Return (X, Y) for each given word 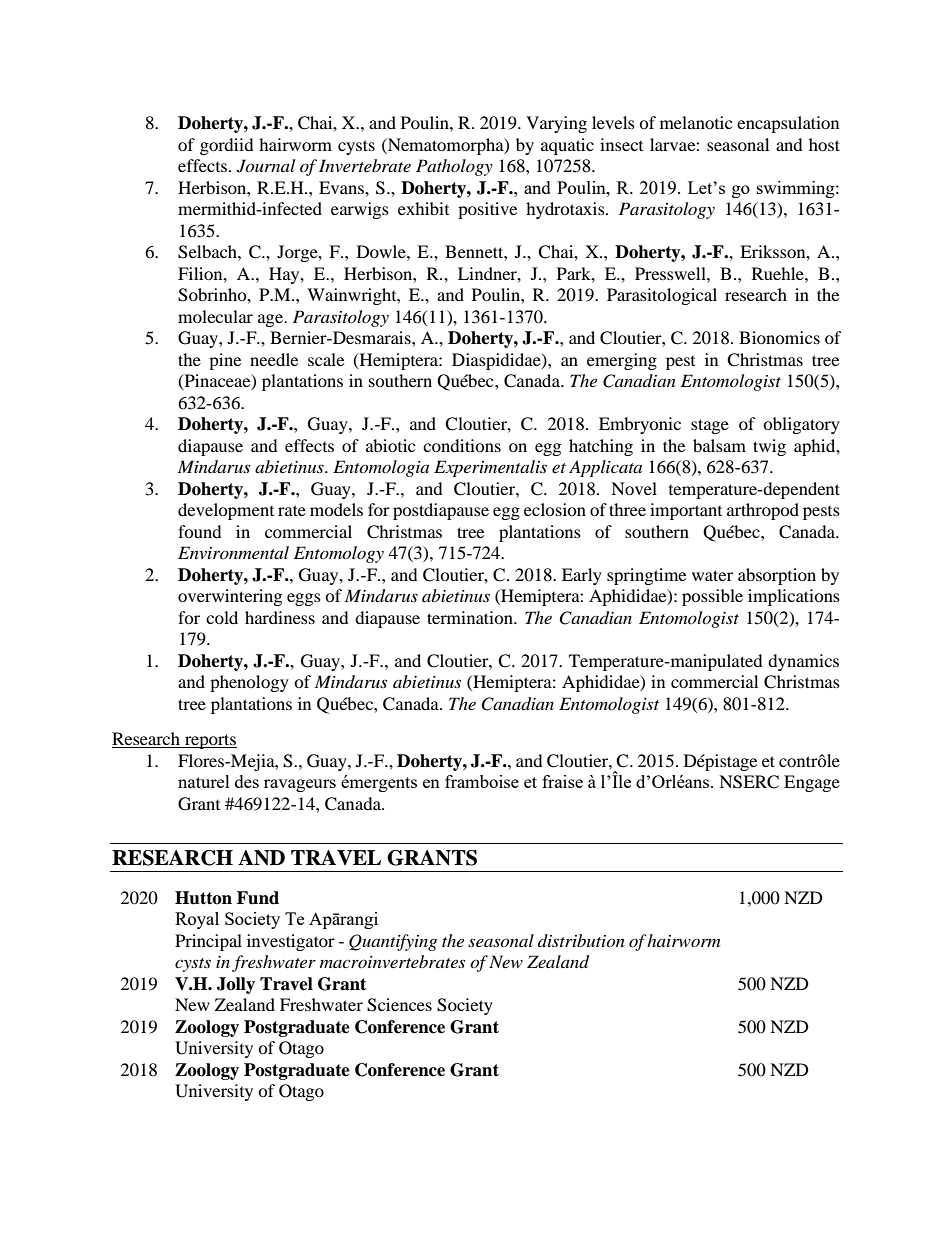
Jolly (236, 985)
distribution (581, 940)
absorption (777, 576)
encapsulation (788, 124)
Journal (266, 166)
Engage (812, 783)
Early (582, 576)
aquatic (567, 146)
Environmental (233, 552)
